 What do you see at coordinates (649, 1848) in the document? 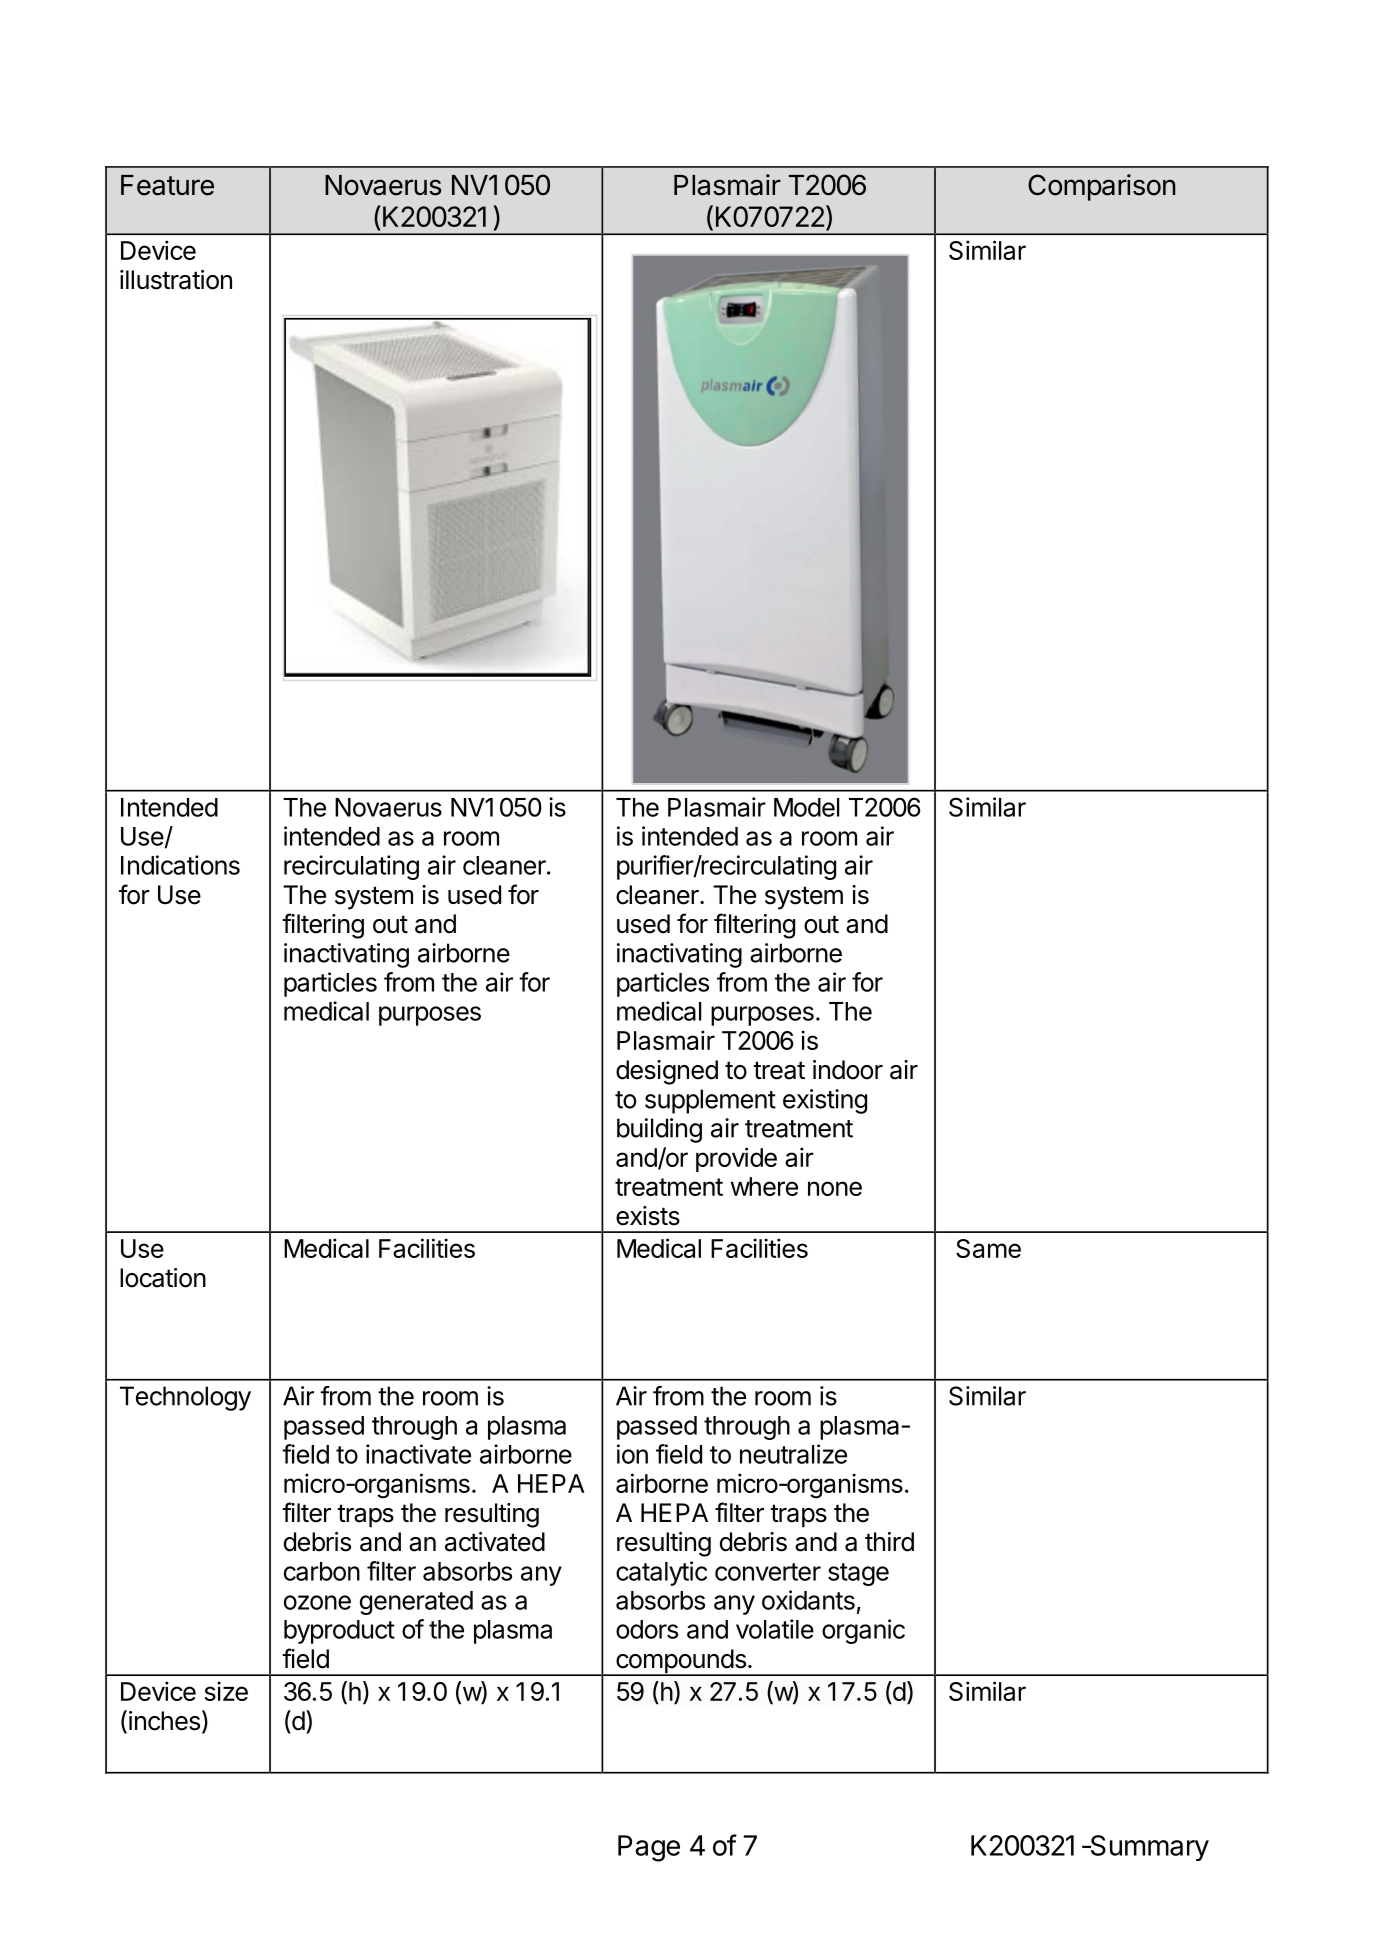
I see `Page` at bounding box center [649, 1848].
